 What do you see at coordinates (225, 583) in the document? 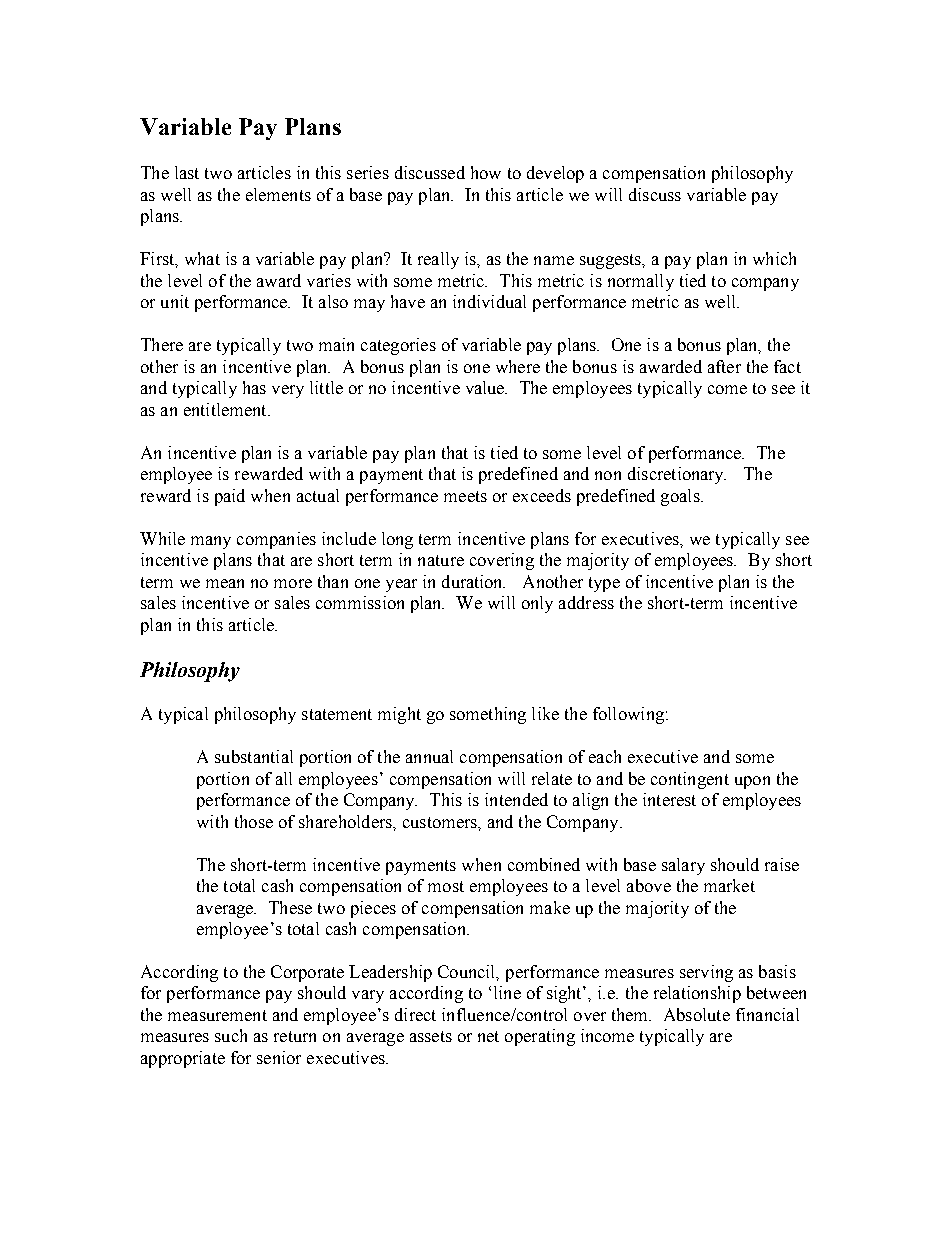
I see `mean` at bounding box center [225, 583].
